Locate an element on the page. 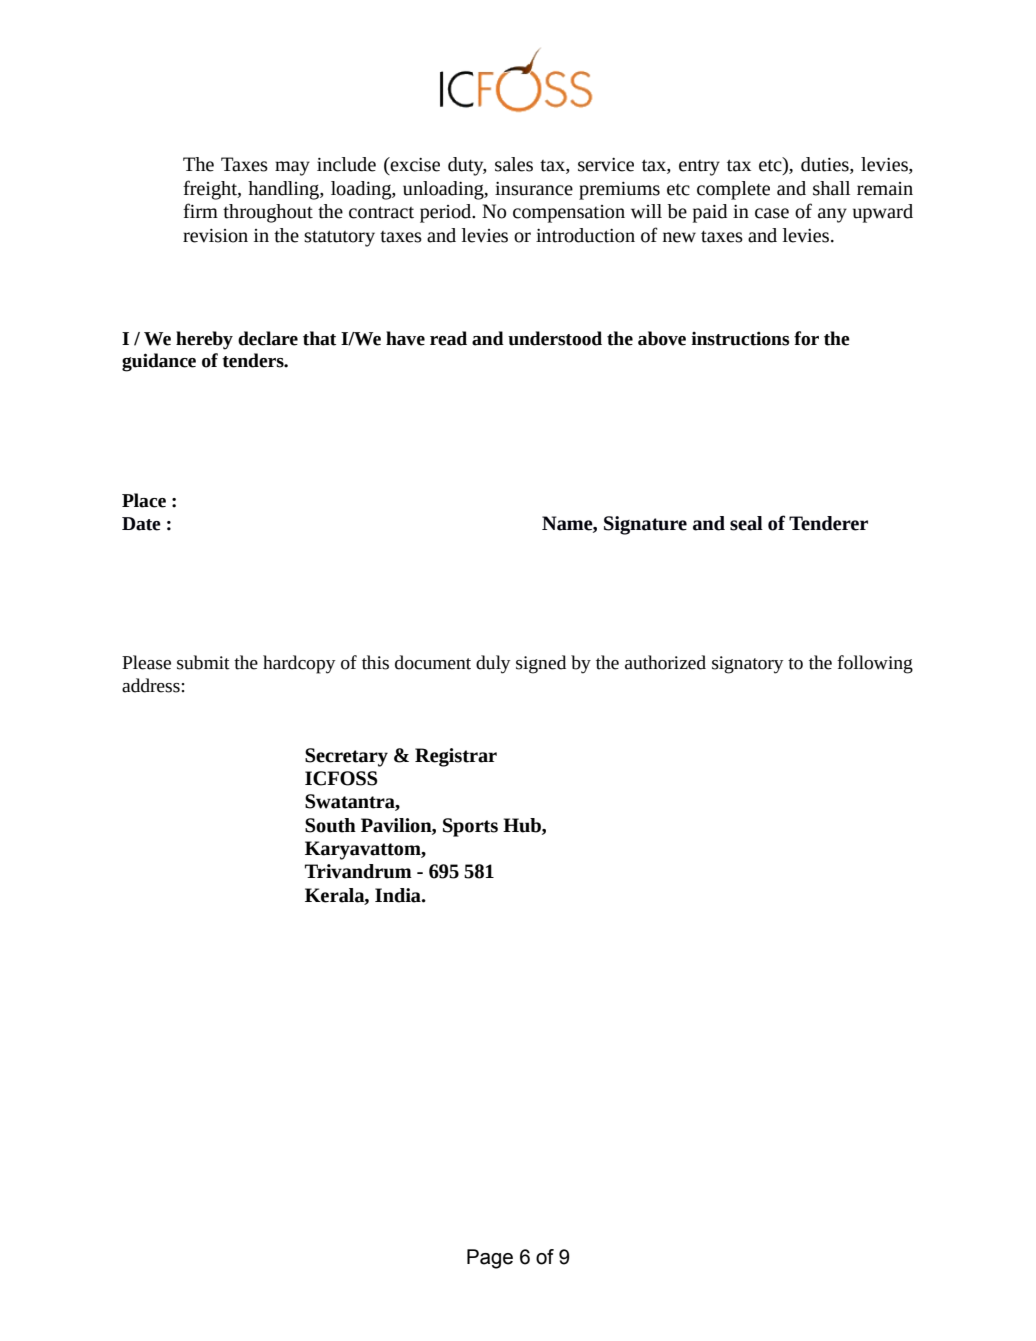  Sports is located at coordinates (470, 827).
